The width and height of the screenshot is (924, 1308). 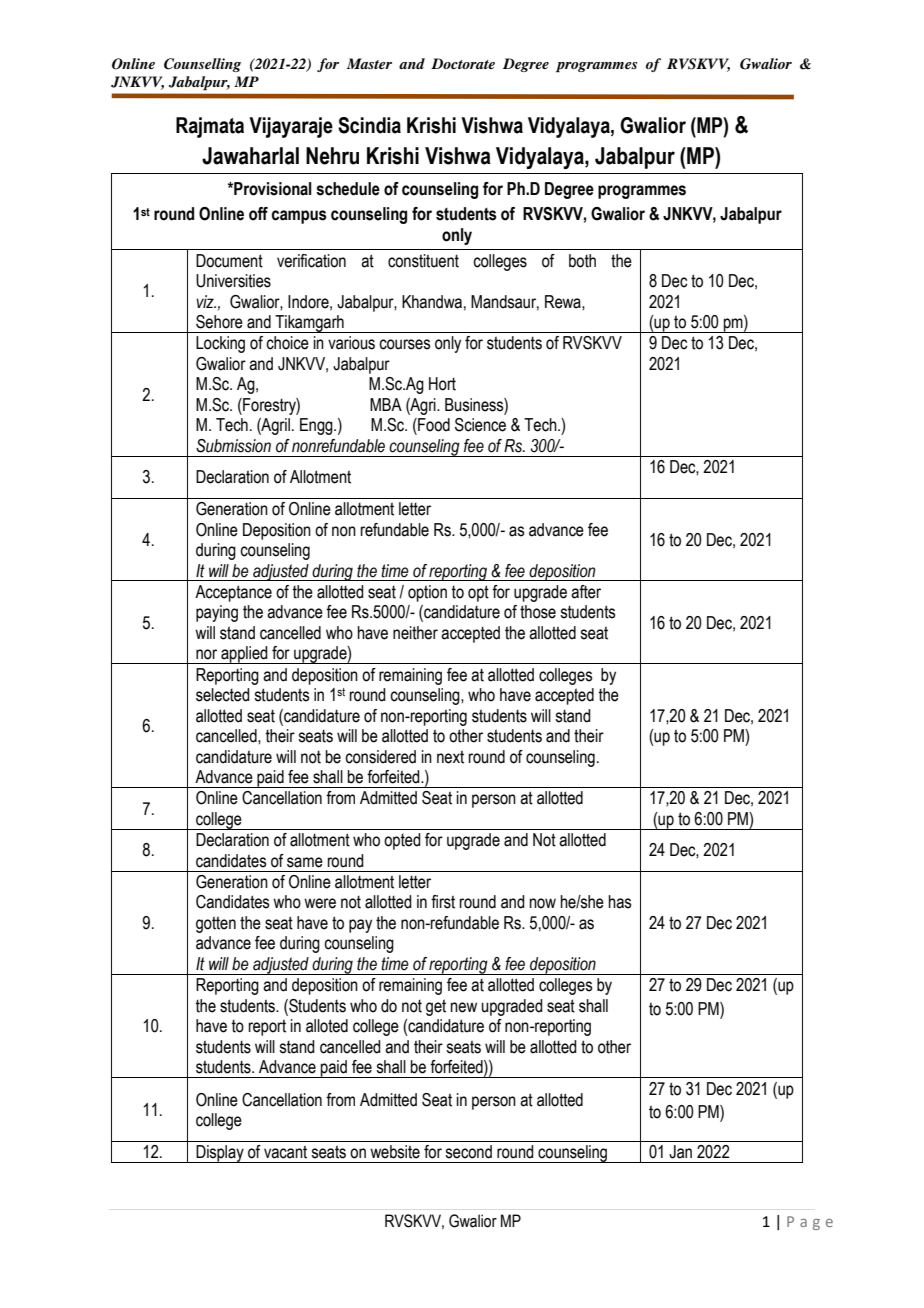 What do you see at coordinates (287, 343) in the screenshot?
I see `choice` at bounding box center [287, 343].
